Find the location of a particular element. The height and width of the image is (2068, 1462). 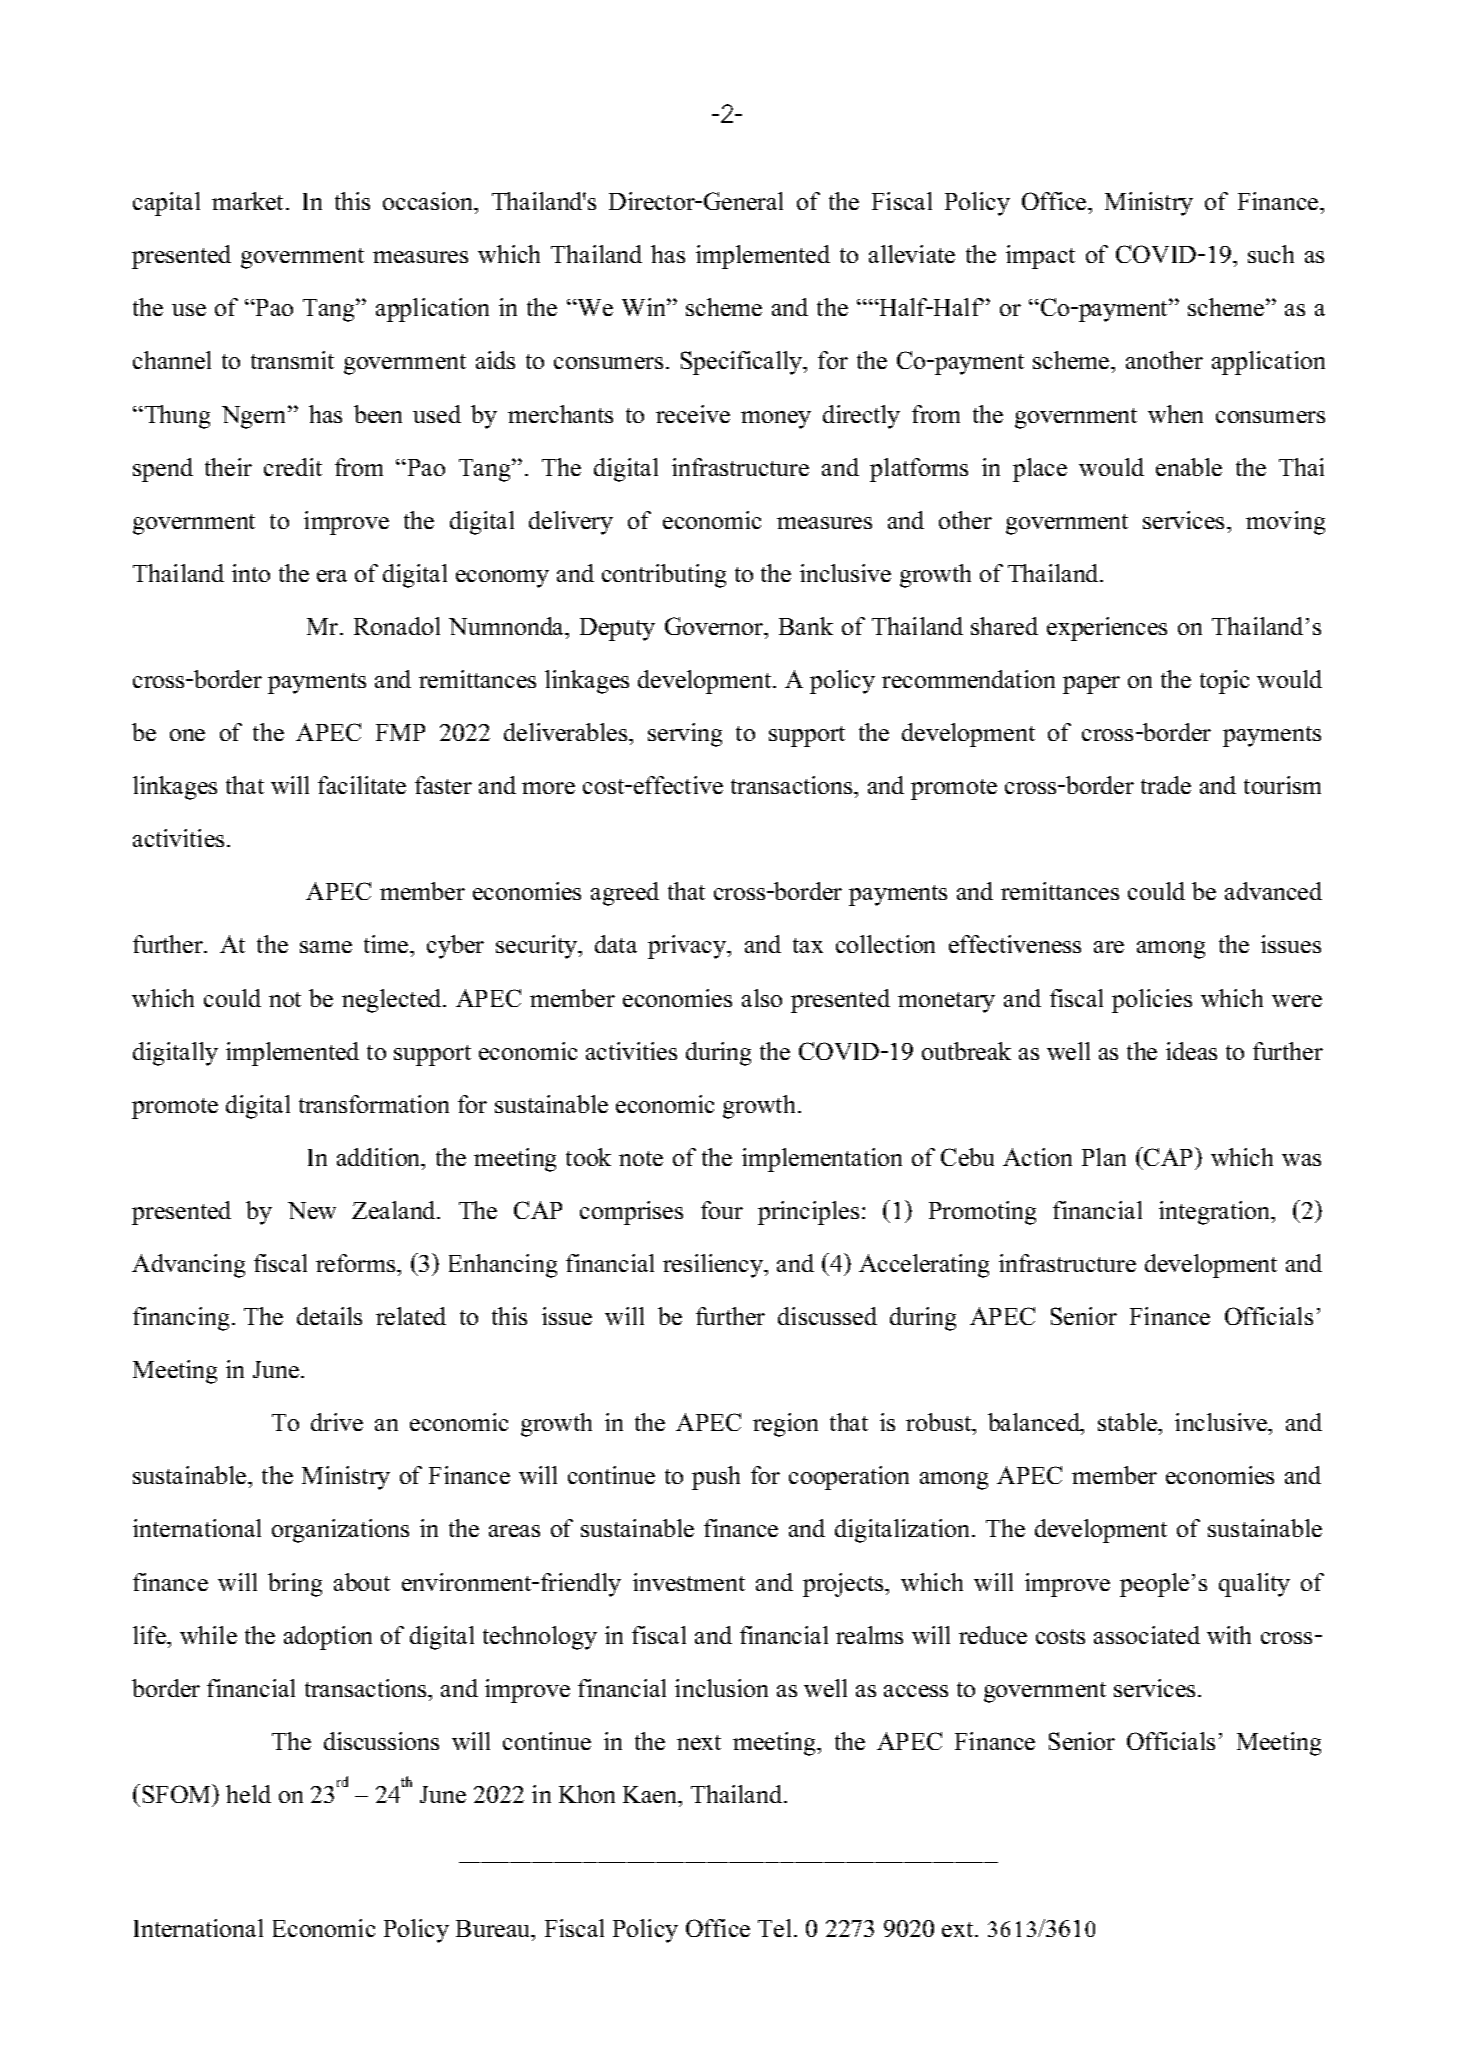

topic is located at coordinates (1224, 682).
